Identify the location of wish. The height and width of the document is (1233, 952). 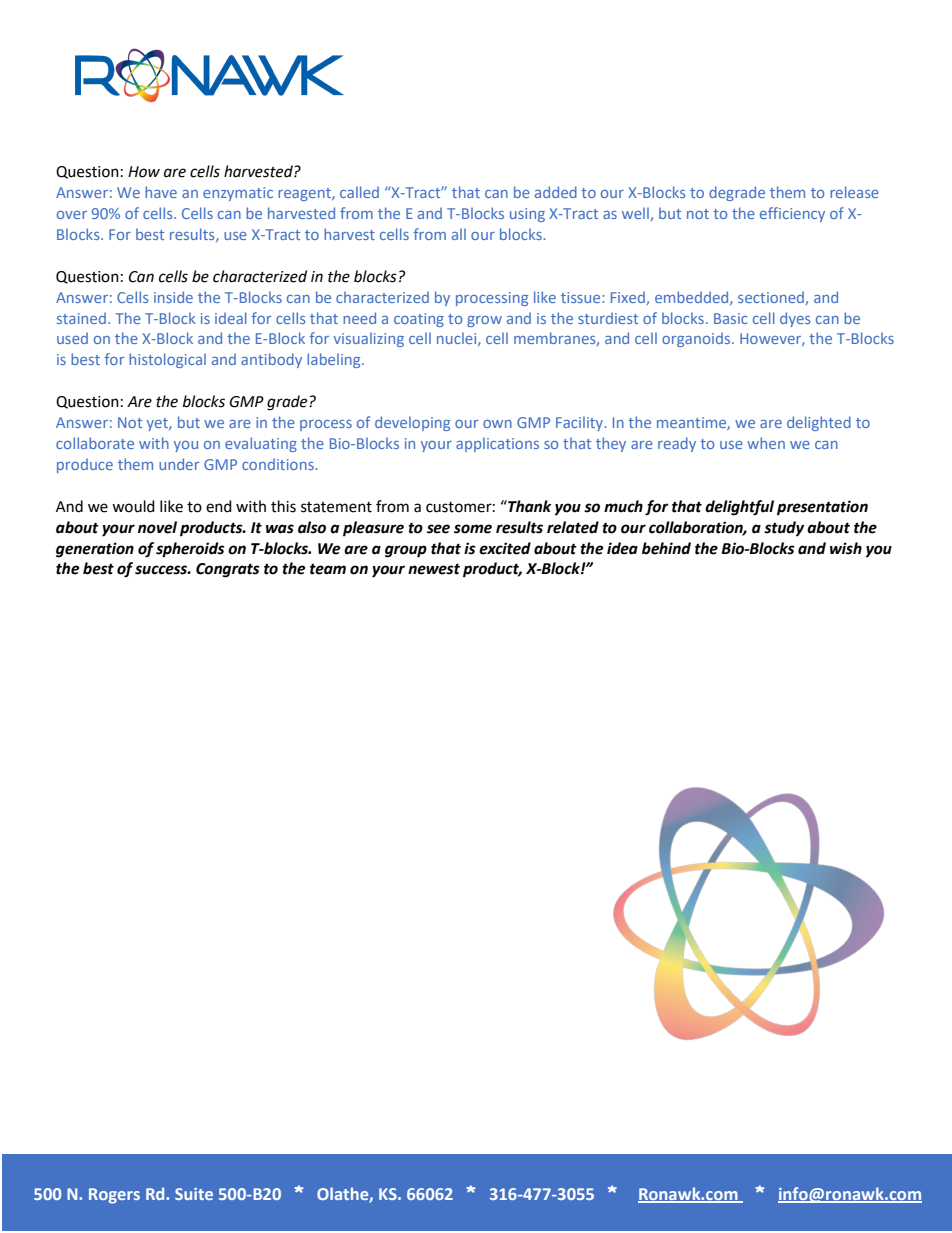
(846, 548).
